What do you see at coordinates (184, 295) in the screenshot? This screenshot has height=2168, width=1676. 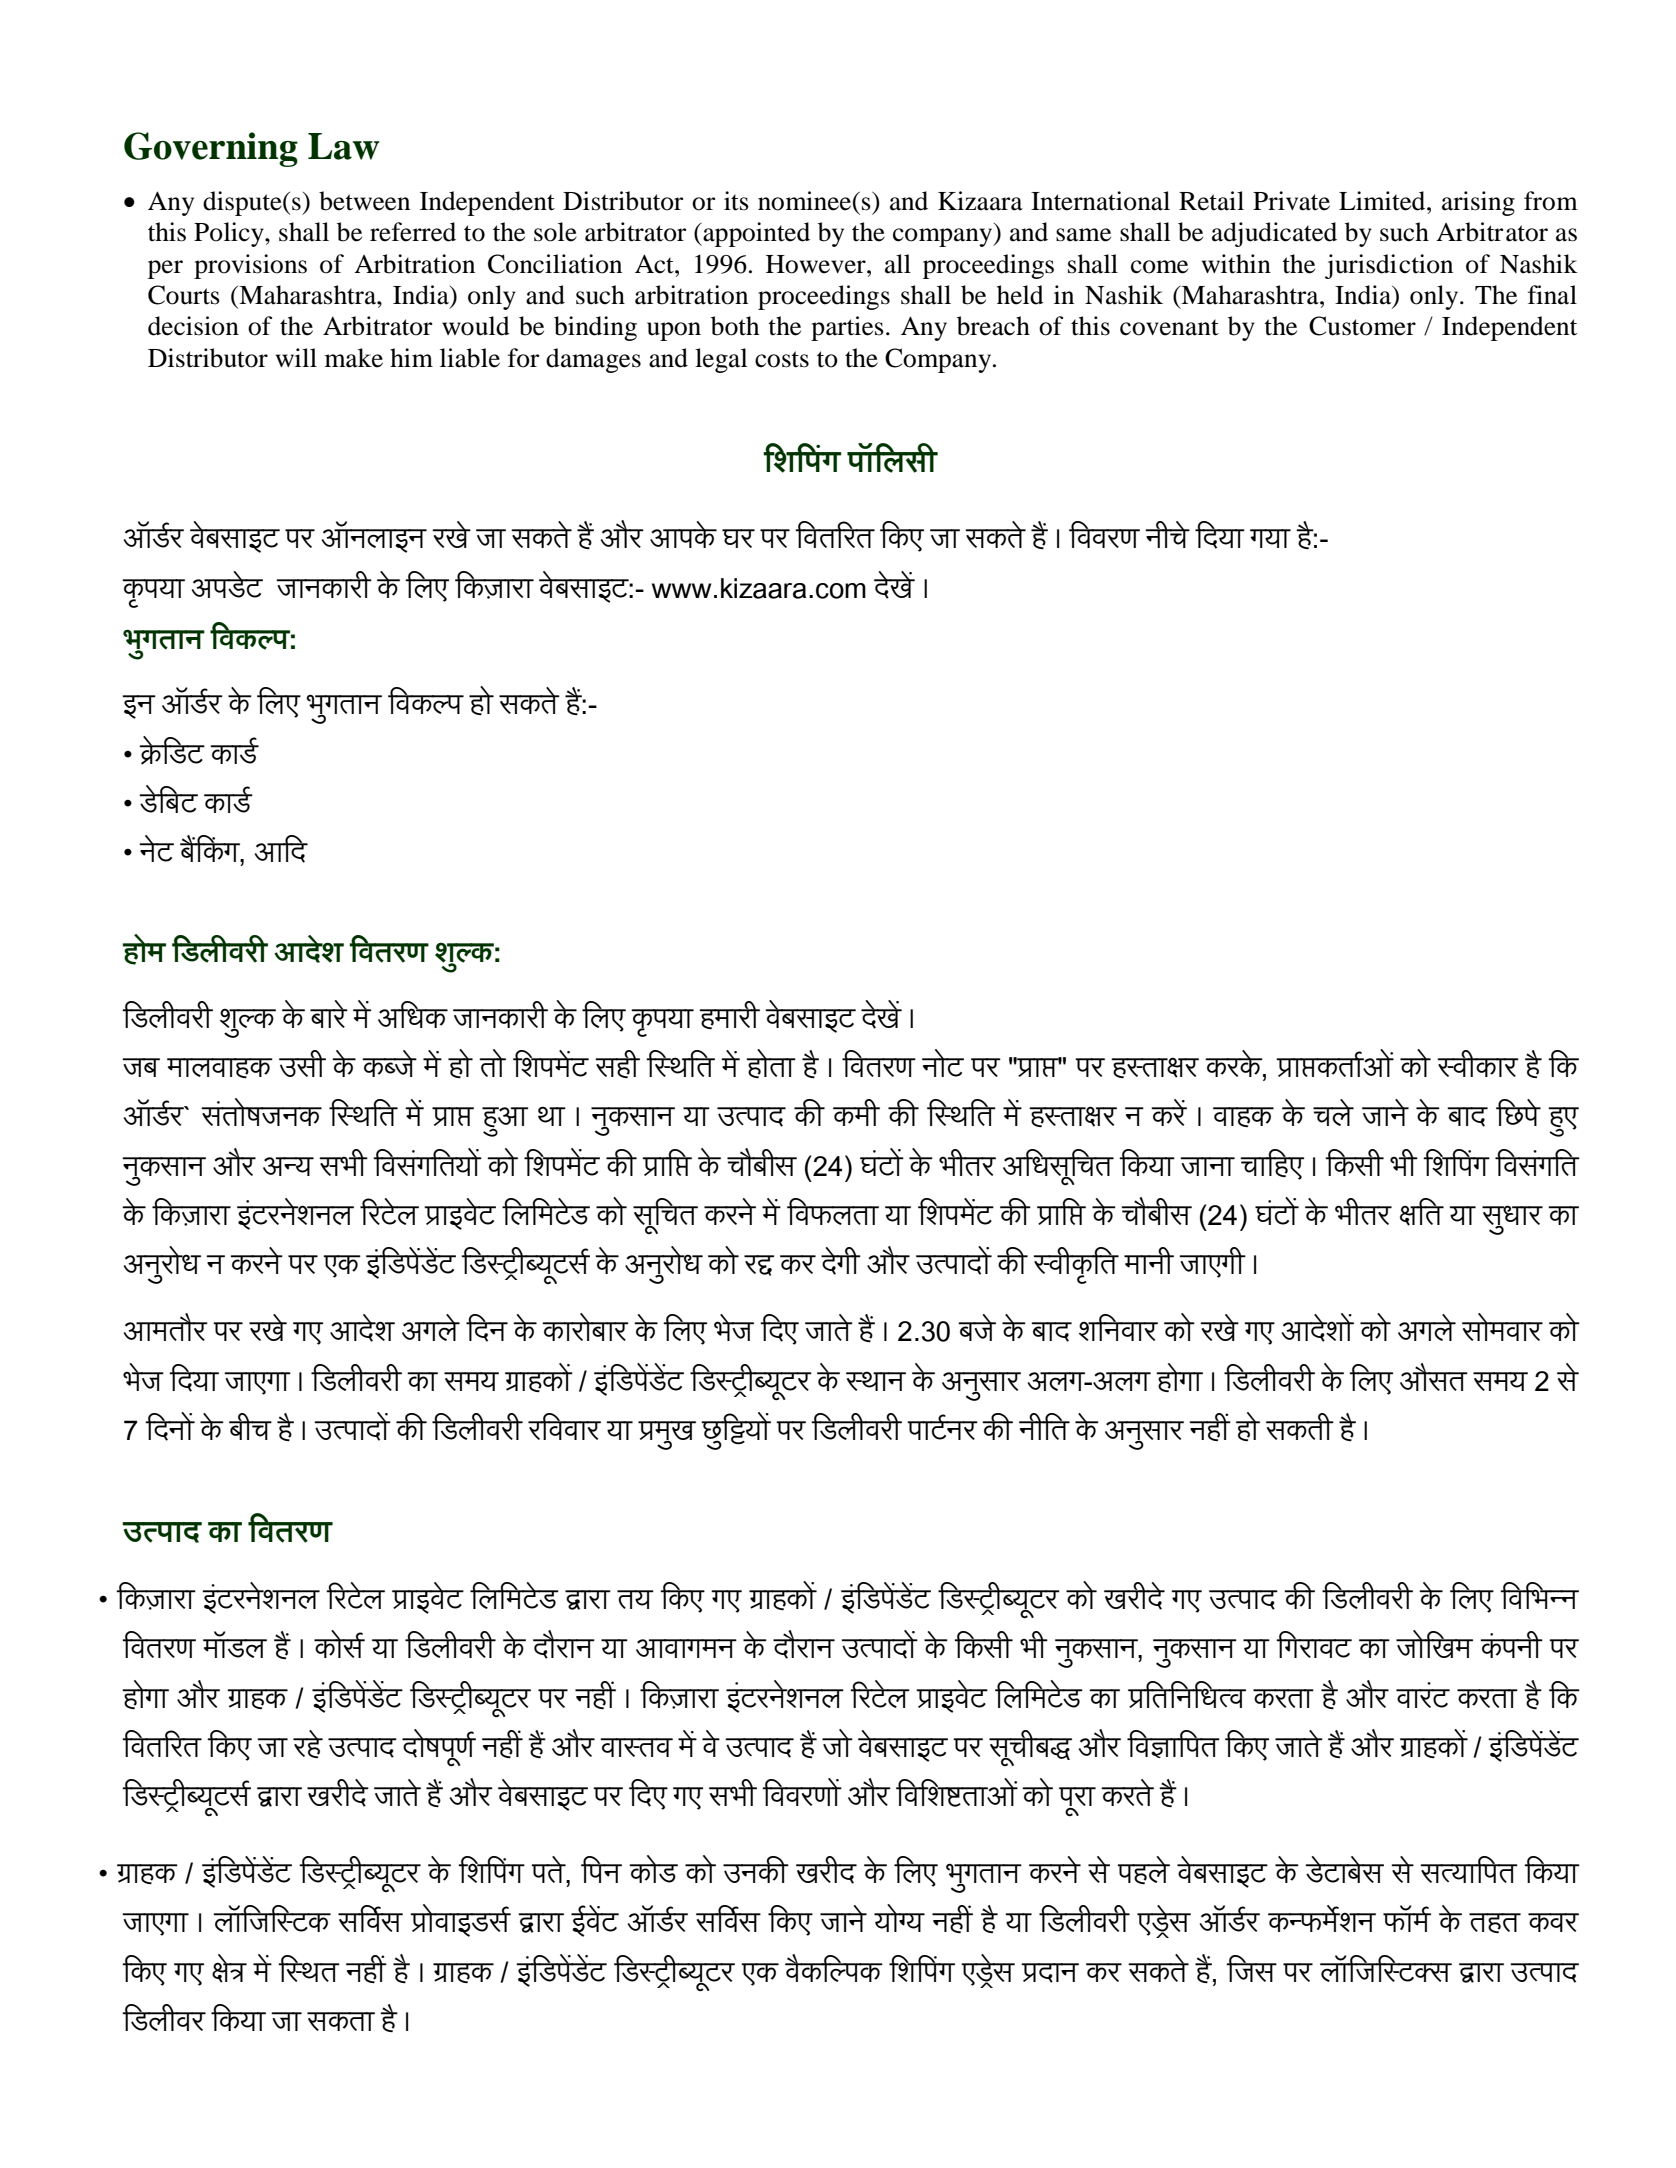 I see `Courts` at bounding box center [184, 295].
